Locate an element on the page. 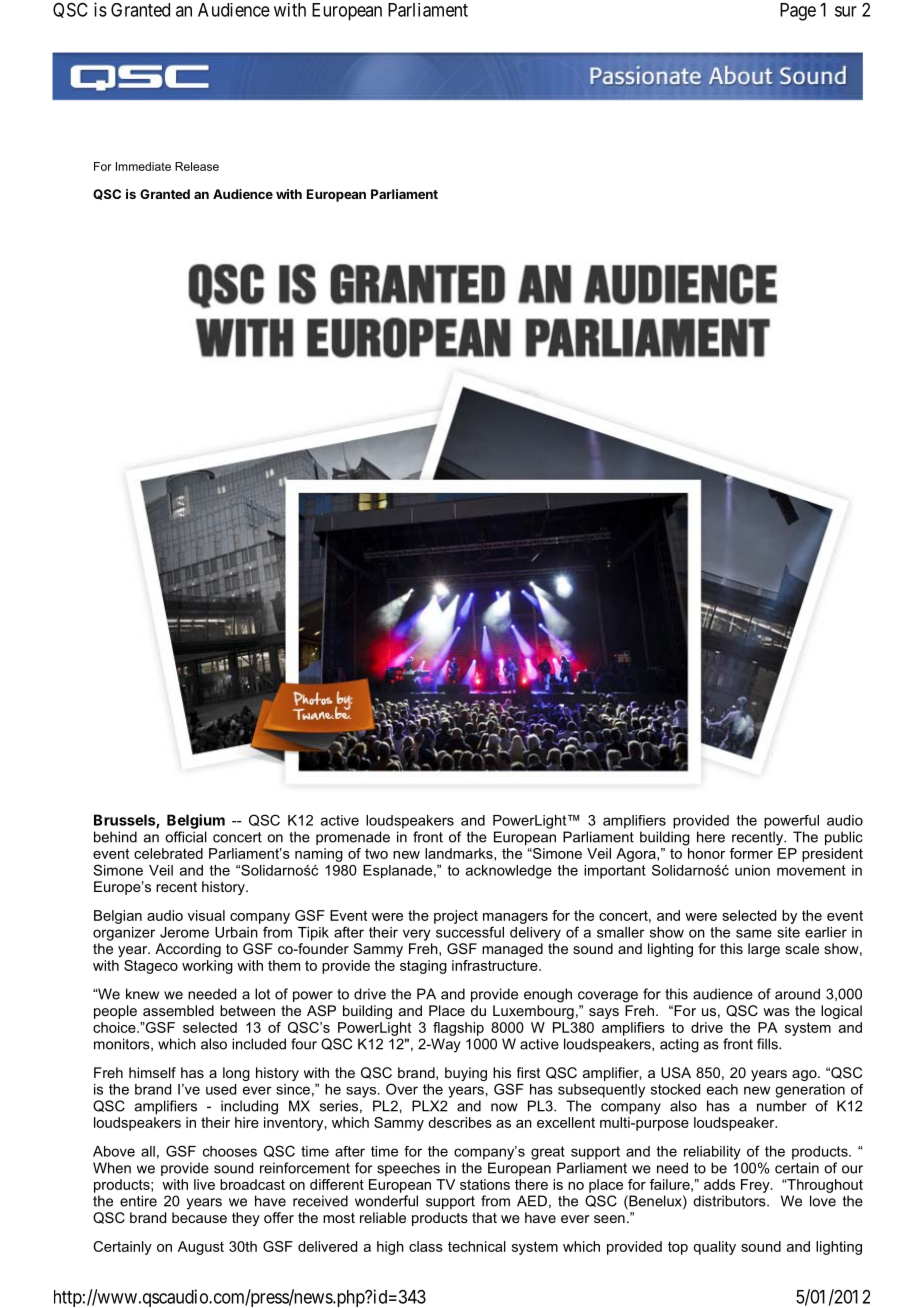 The image size is (924, 1308). Page is located at coordinates (798, 12).
